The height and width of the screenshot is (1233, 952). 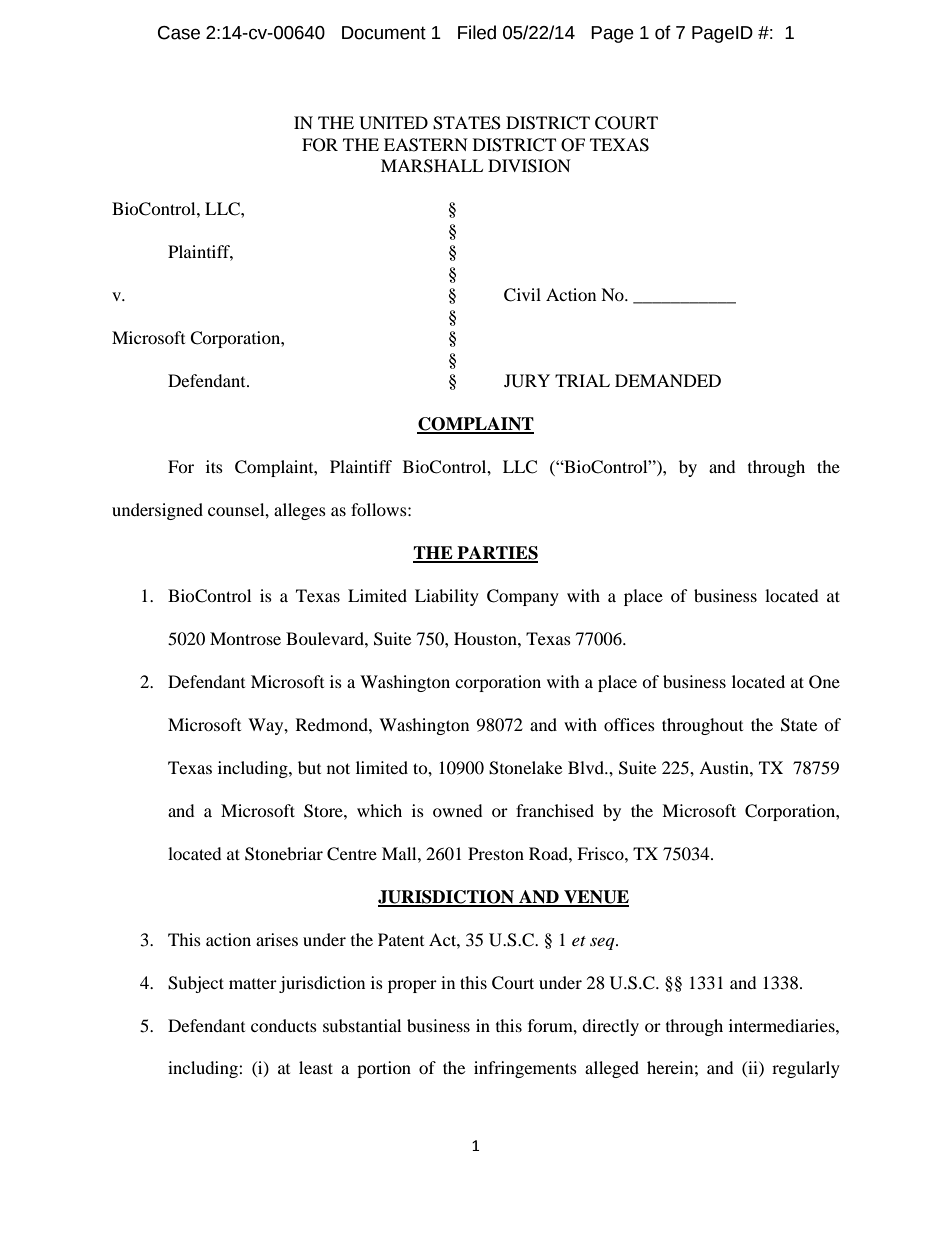 I want to click on owned, so click(x=458, y=810).
